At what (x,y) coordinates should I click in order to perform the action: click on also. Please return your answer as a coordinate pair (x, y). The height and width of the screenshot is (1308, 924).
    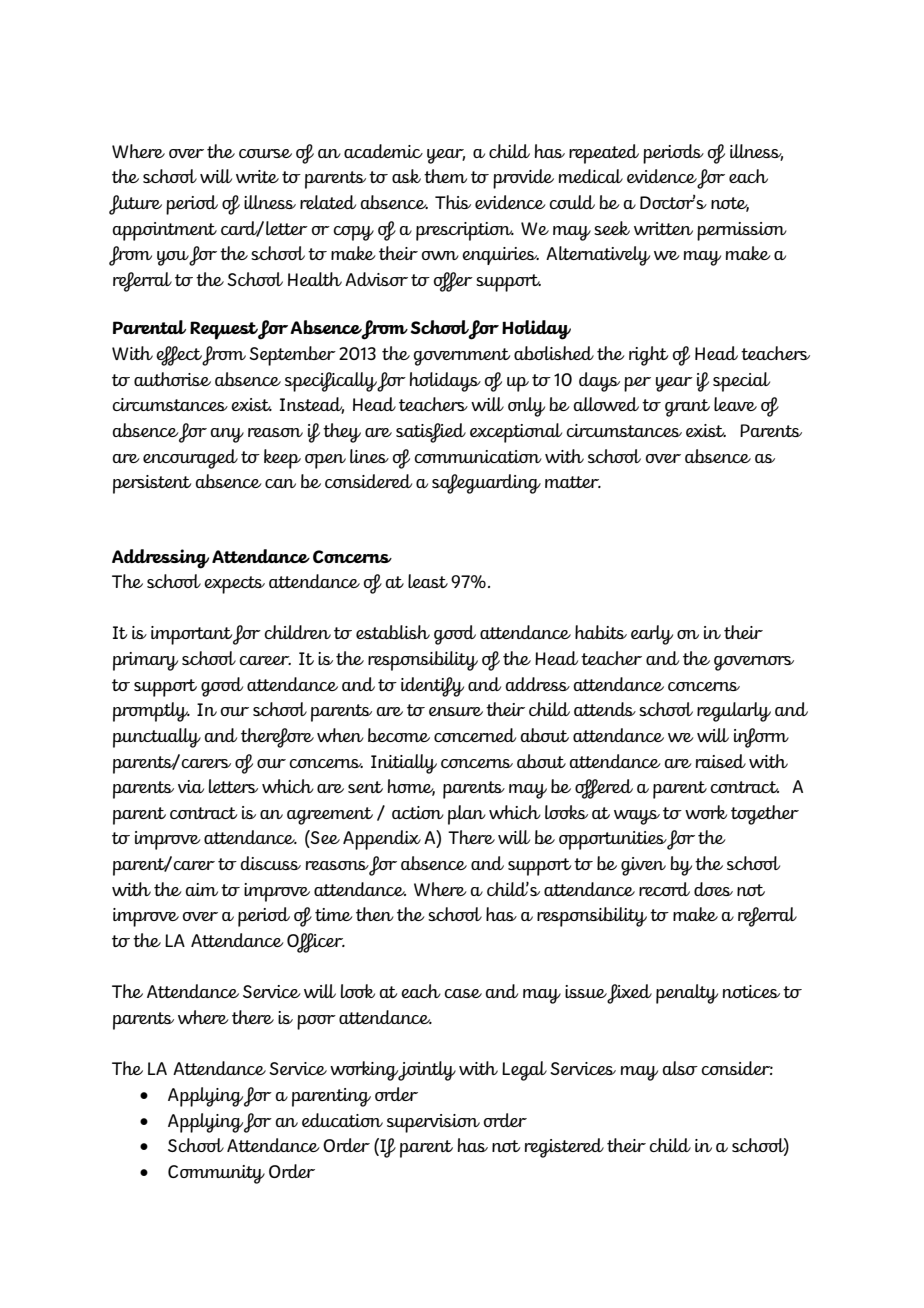
    Looking at the image, I should click on (680, 1068).
